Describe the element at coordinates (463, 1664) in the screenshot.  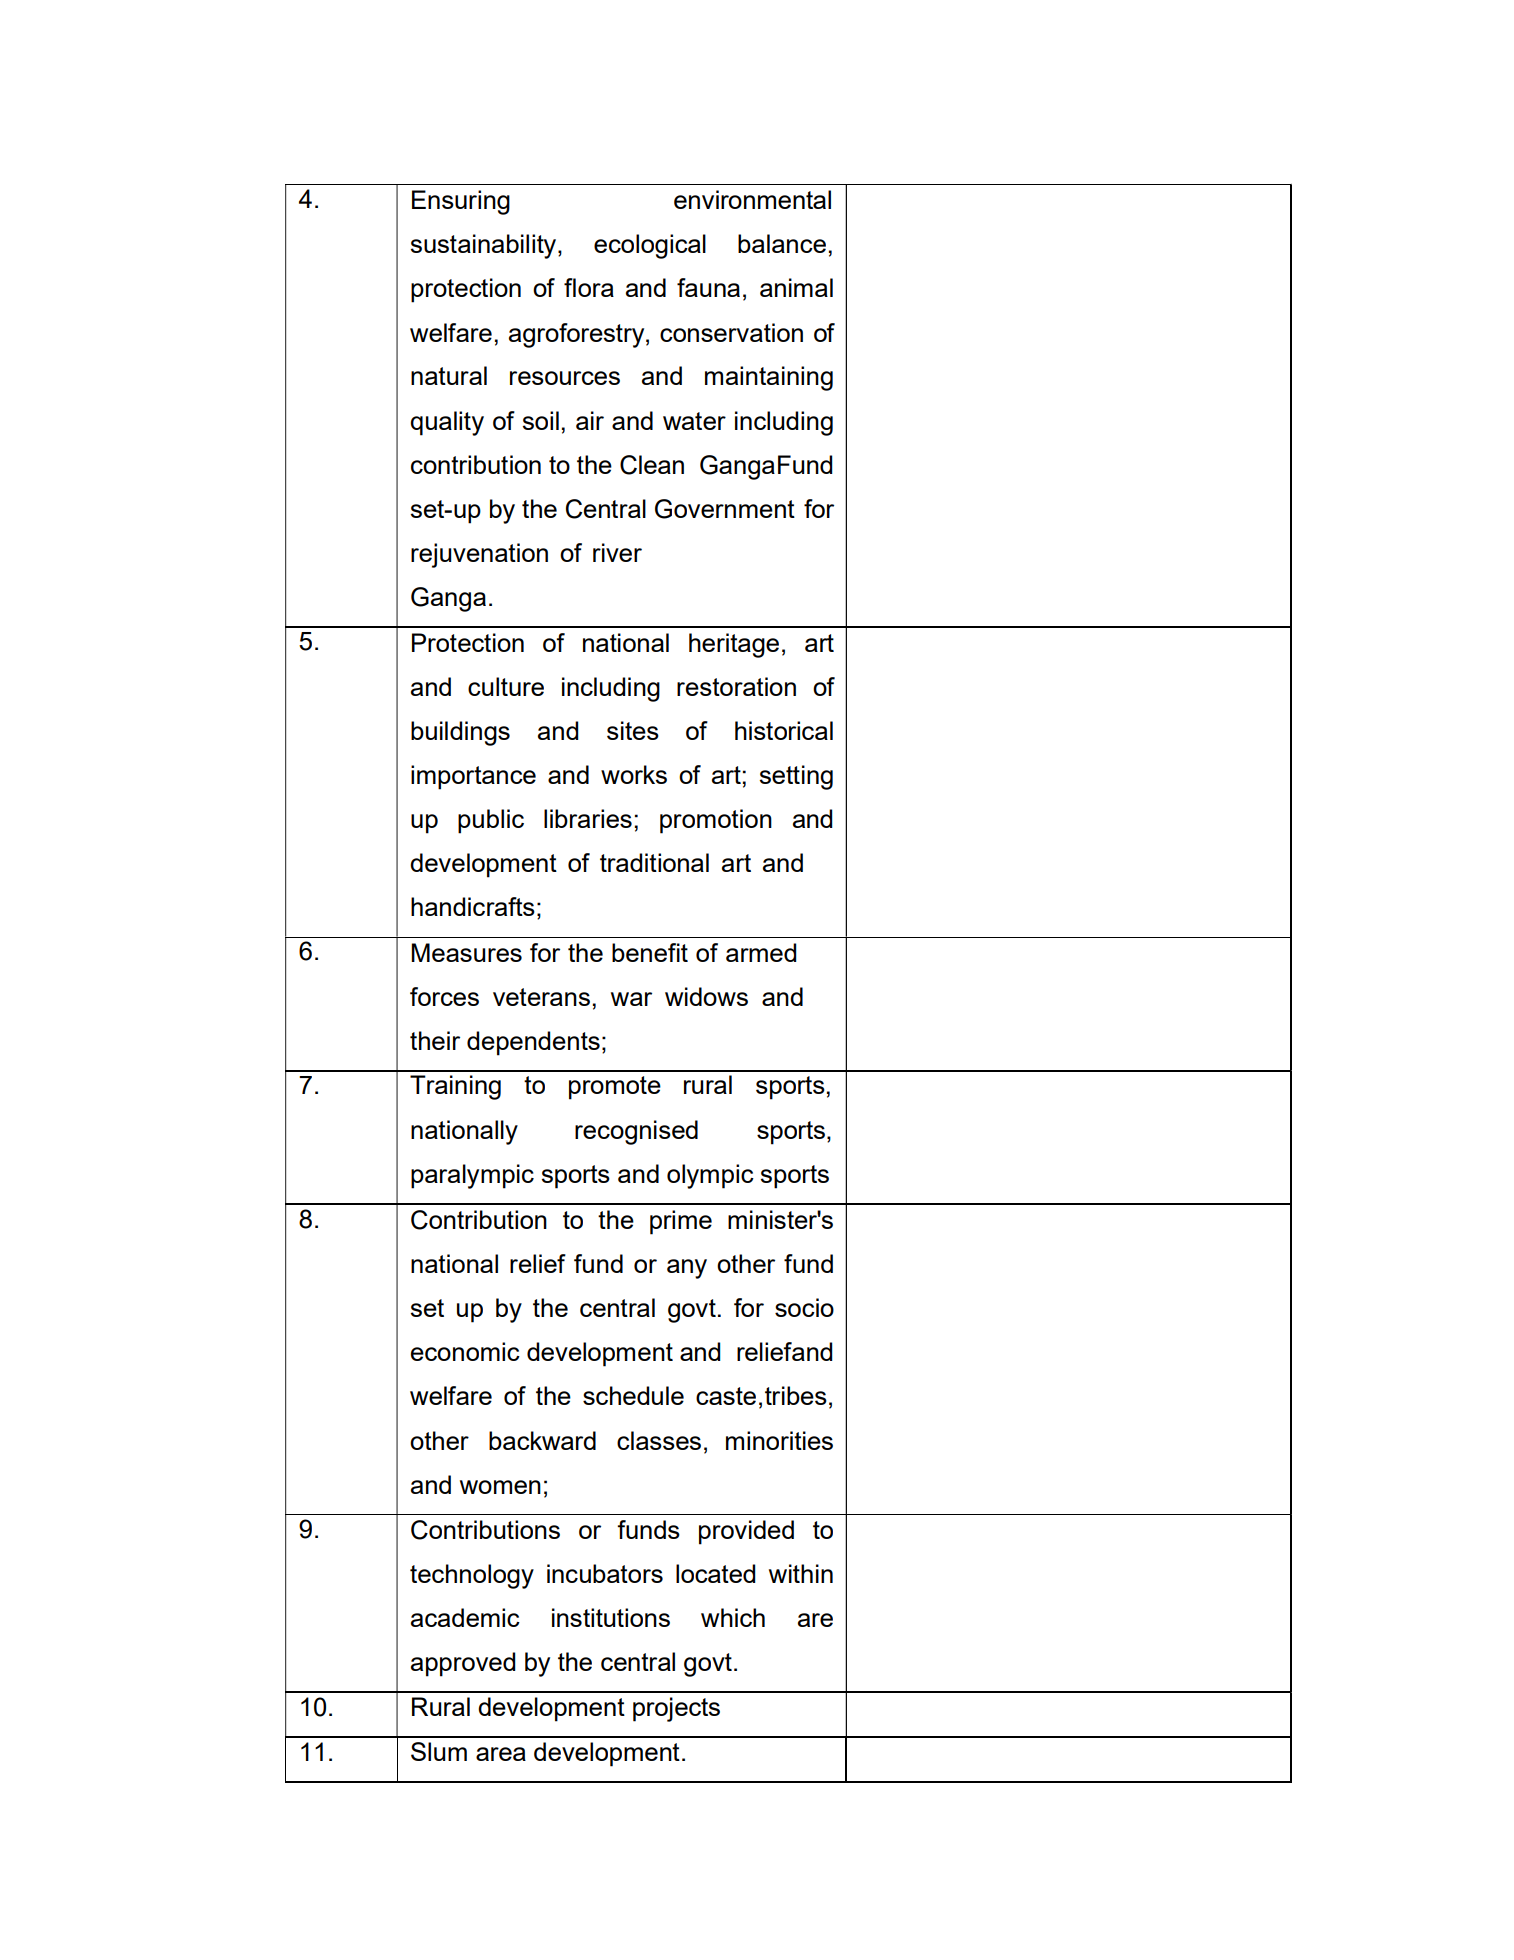
I see `approved` at that location.
